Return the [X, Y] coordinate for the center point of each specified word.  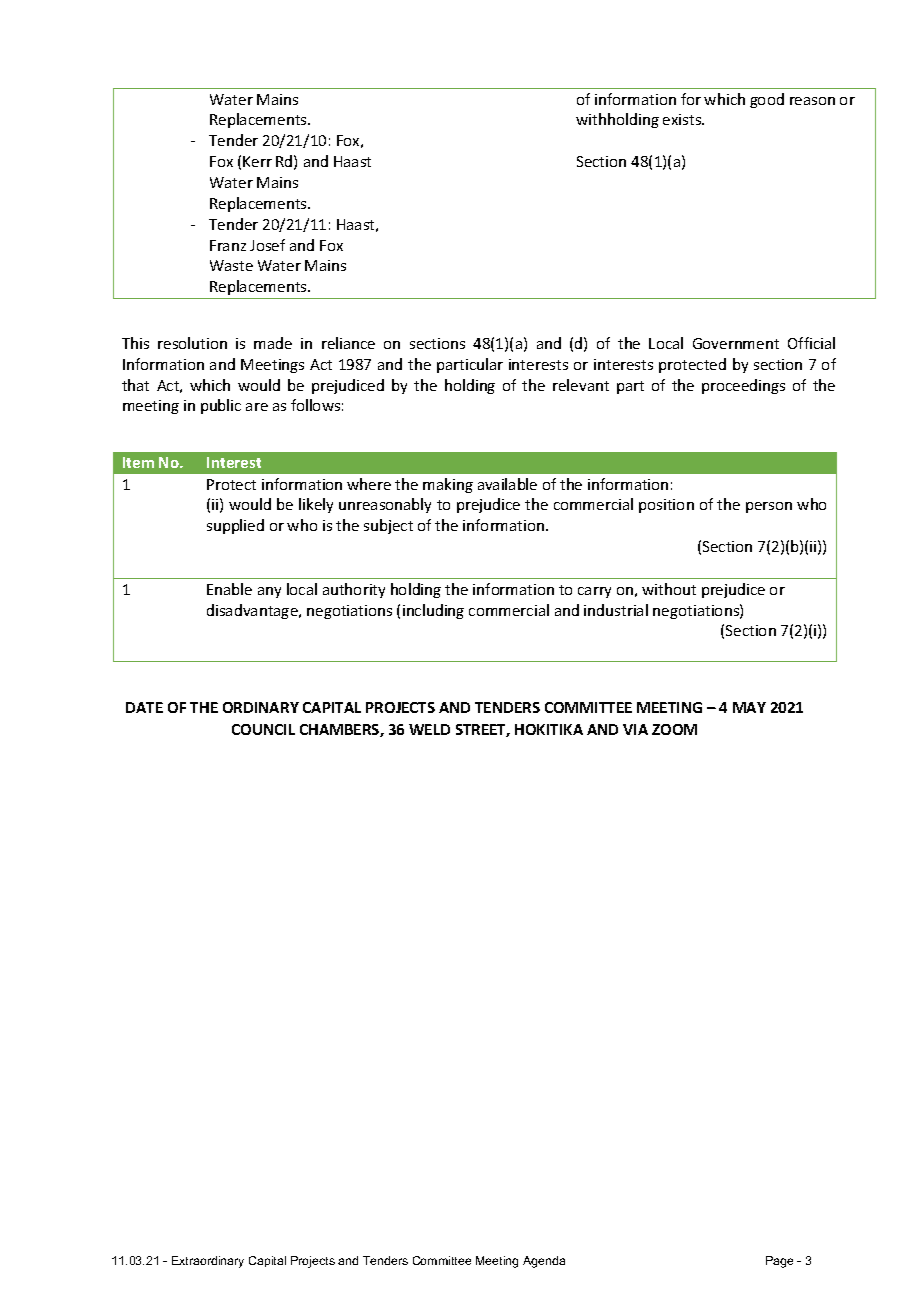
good [767, 100]
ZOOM [674, 729]
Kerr [257, 161]
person [769, 507]
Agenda [544, 1262]
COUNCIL [263, 729]
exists [683, 119]
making [448, 485]
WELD [429, 729]
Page [779, 1262]
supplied [235, 526]
